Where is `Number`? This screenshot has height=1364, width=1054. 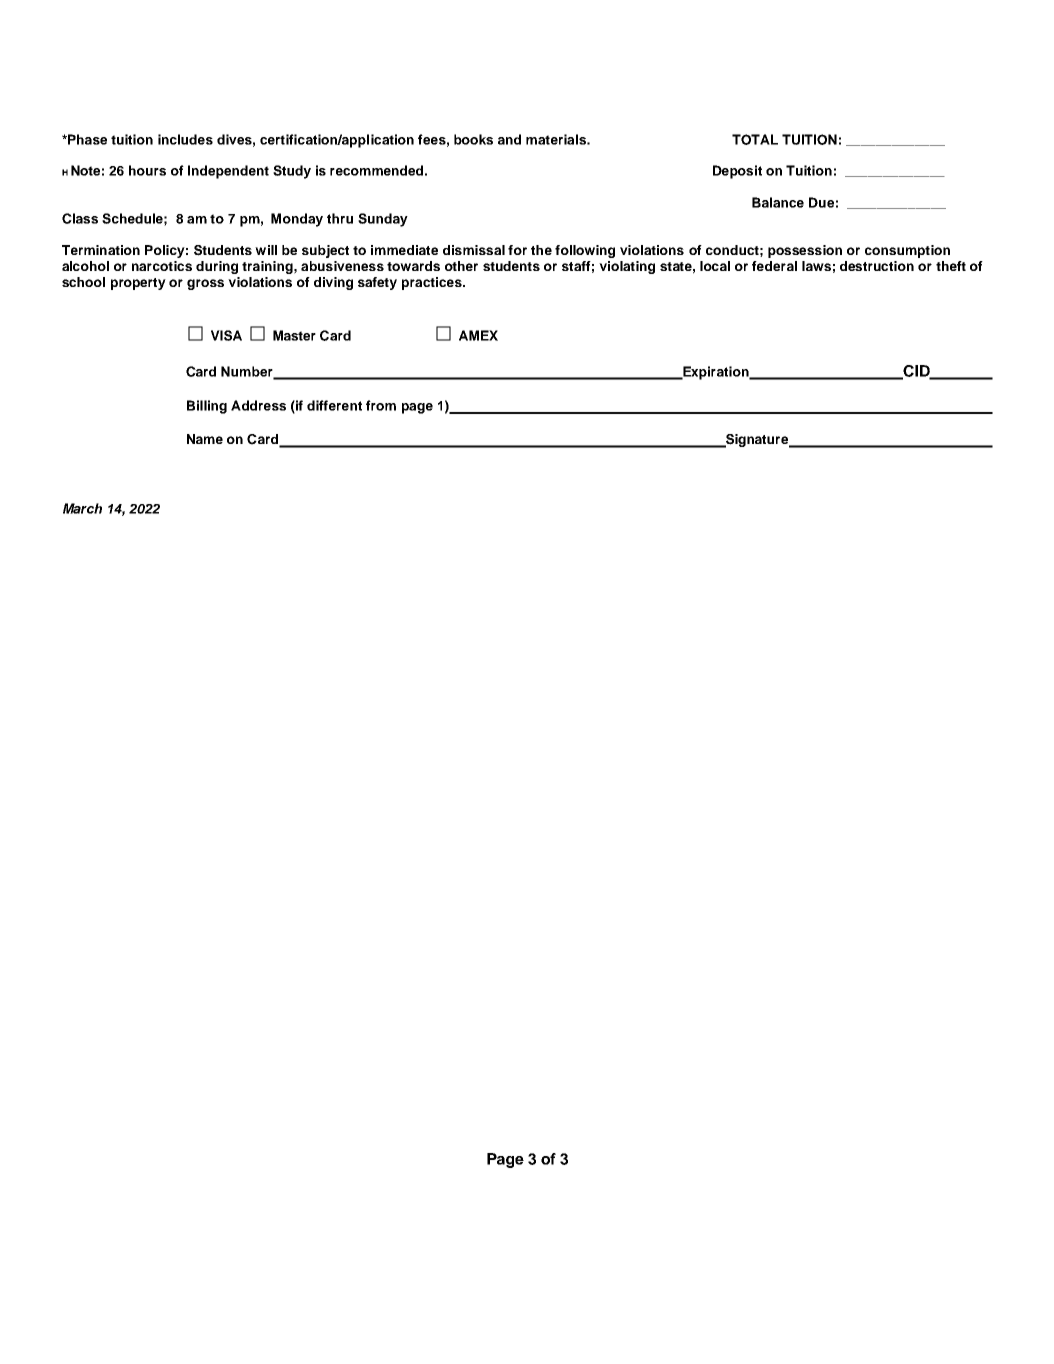 Number is located at coordinates (248, 372).
